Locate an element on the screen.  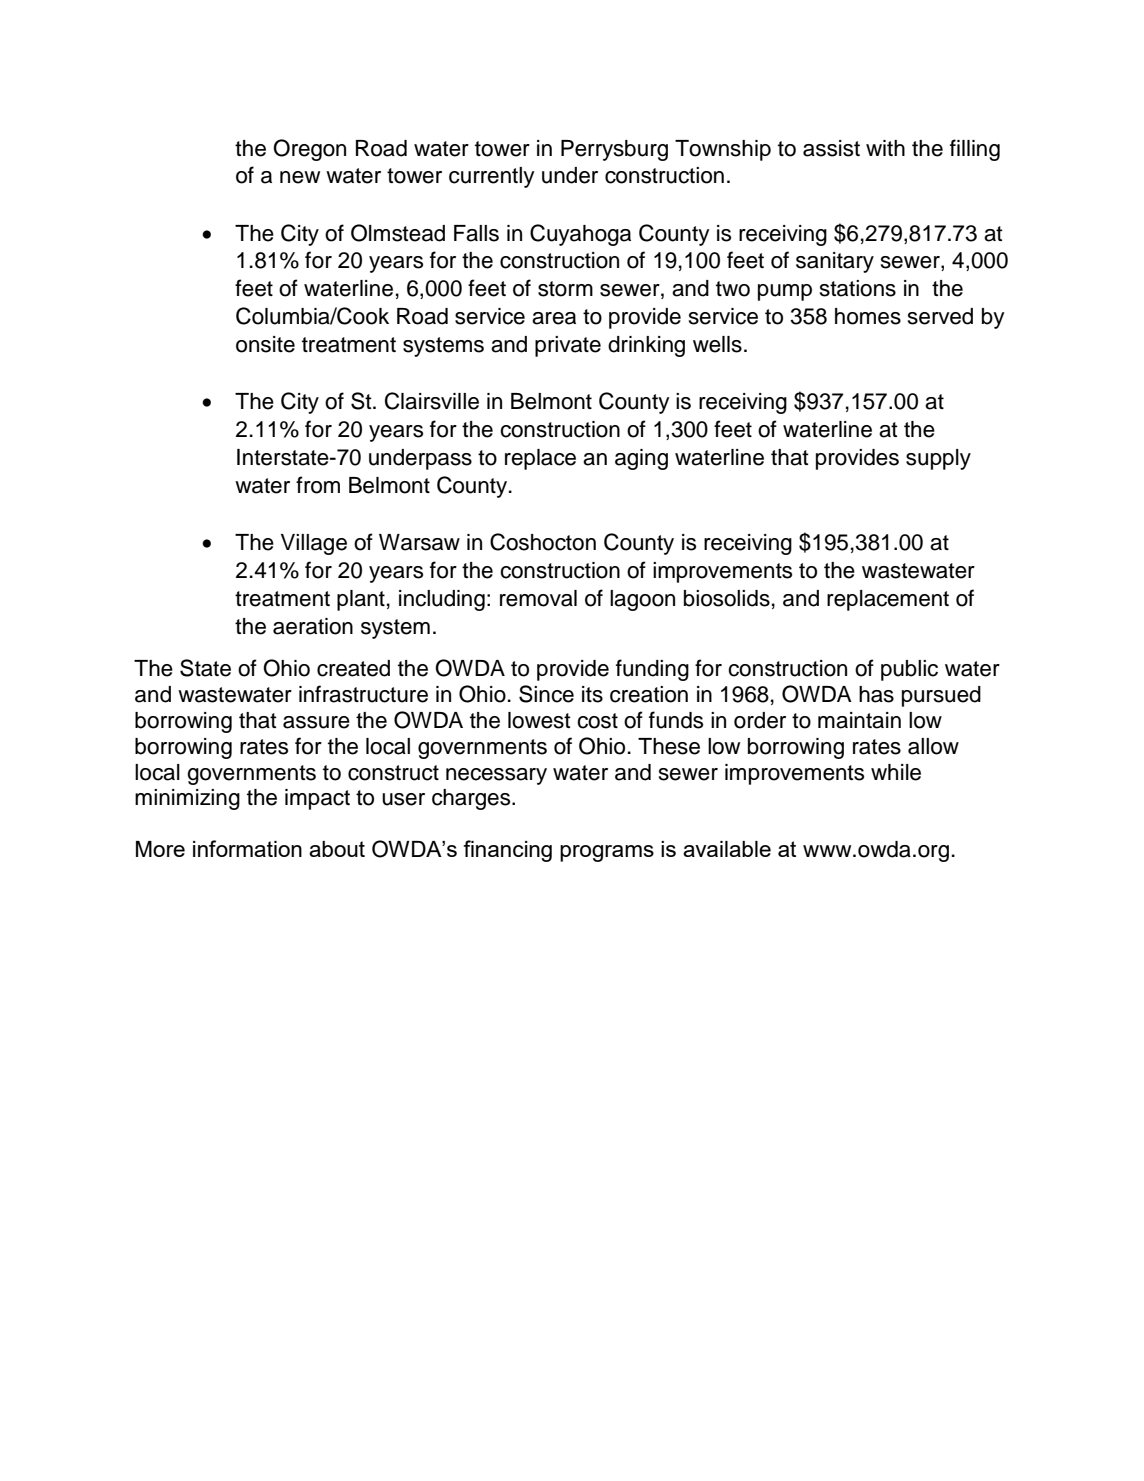
programs is located at coordinates (607, 853).
